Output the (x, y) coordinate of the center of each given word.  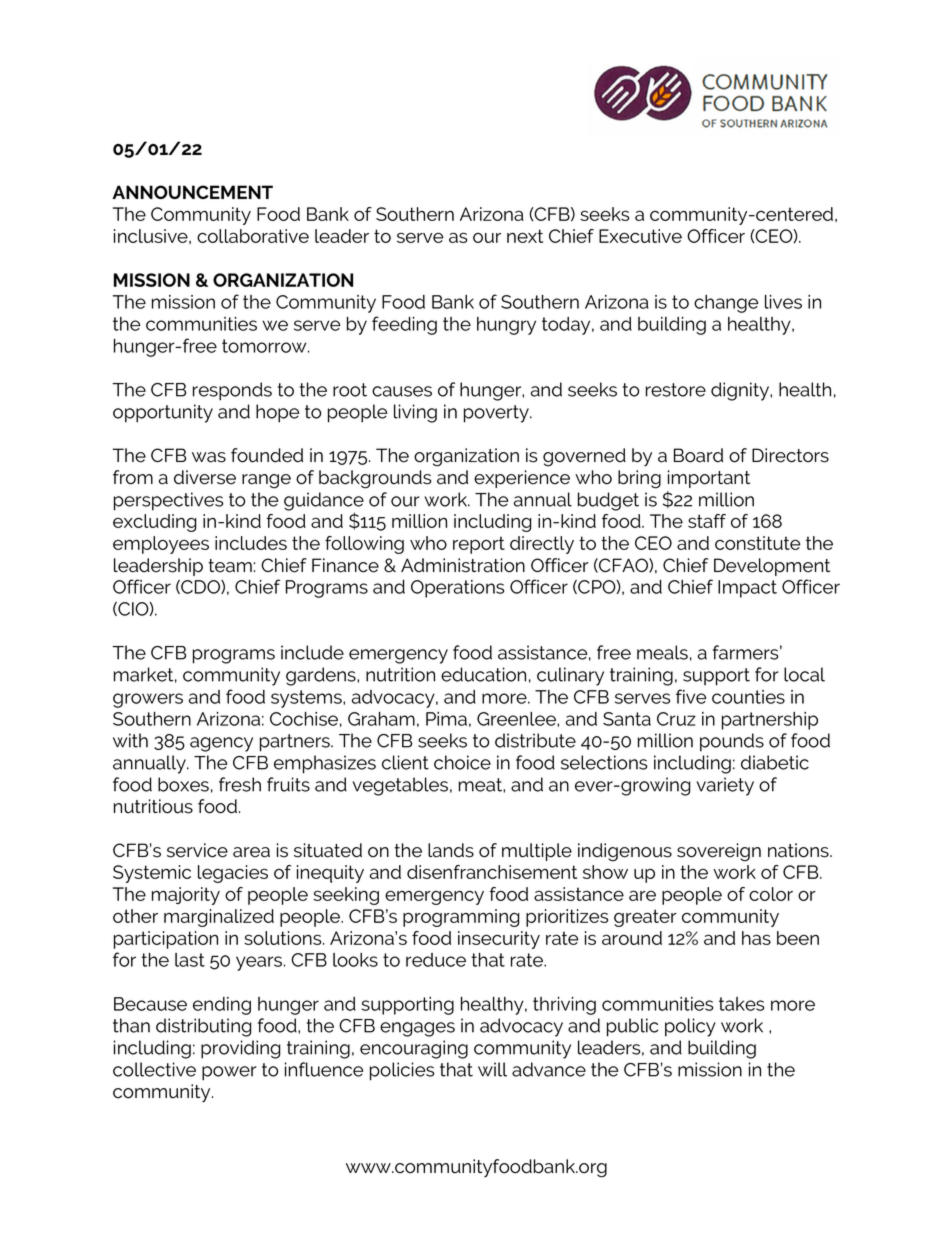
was (209, 457)
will (492, 1069)
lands (451, 850)
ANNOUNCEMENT (192, 192)
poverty (497, 414)
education (483, 674)
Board (698, 455)
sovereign (719, 852)
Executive (640, 236)
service (197, 850)
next (525, 236)
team (230, 566)
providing (241, 1049)
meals (662, 652)
